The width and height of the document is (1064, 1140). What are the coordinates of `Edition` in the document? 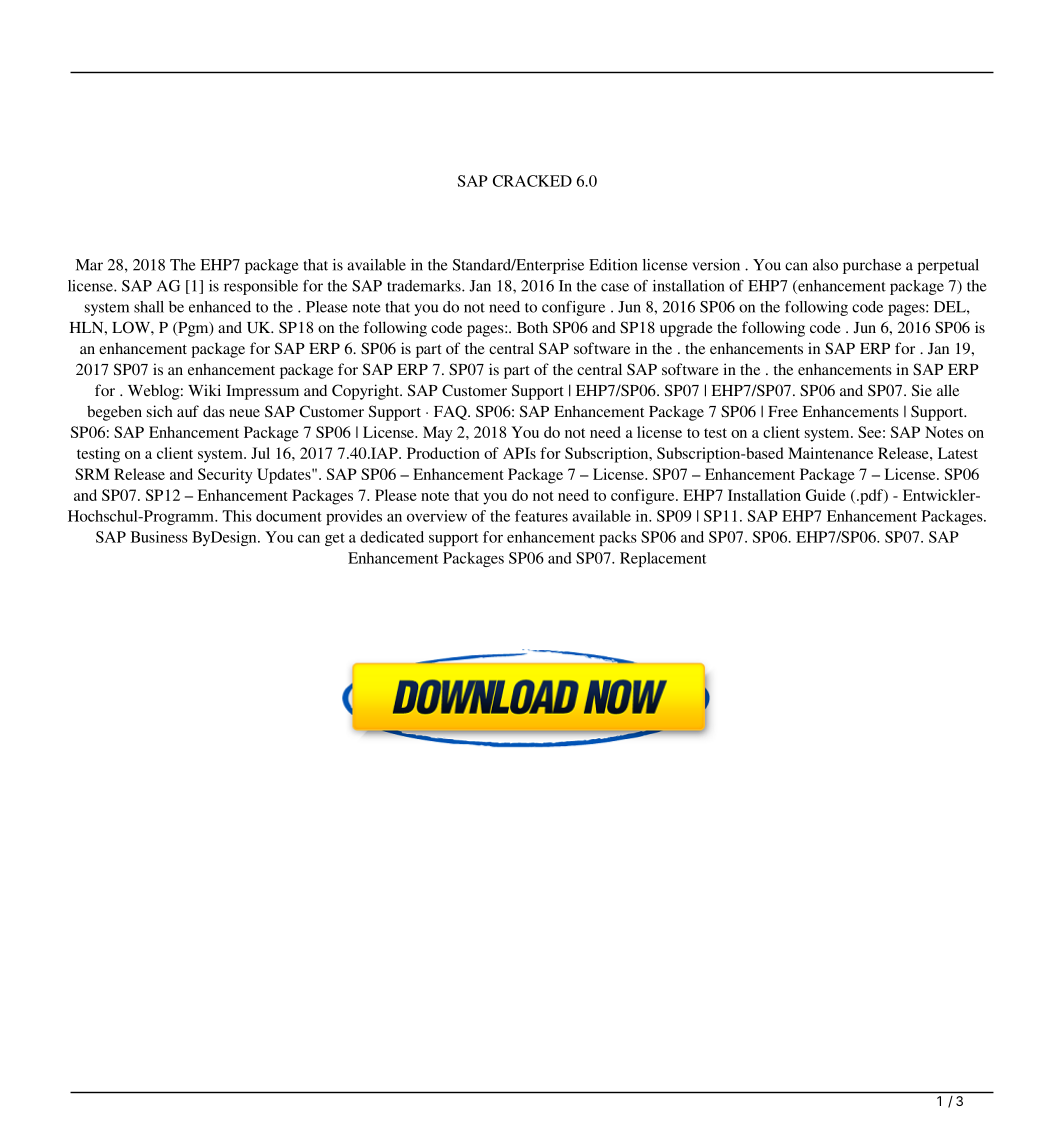 It's located at (613, 265).
